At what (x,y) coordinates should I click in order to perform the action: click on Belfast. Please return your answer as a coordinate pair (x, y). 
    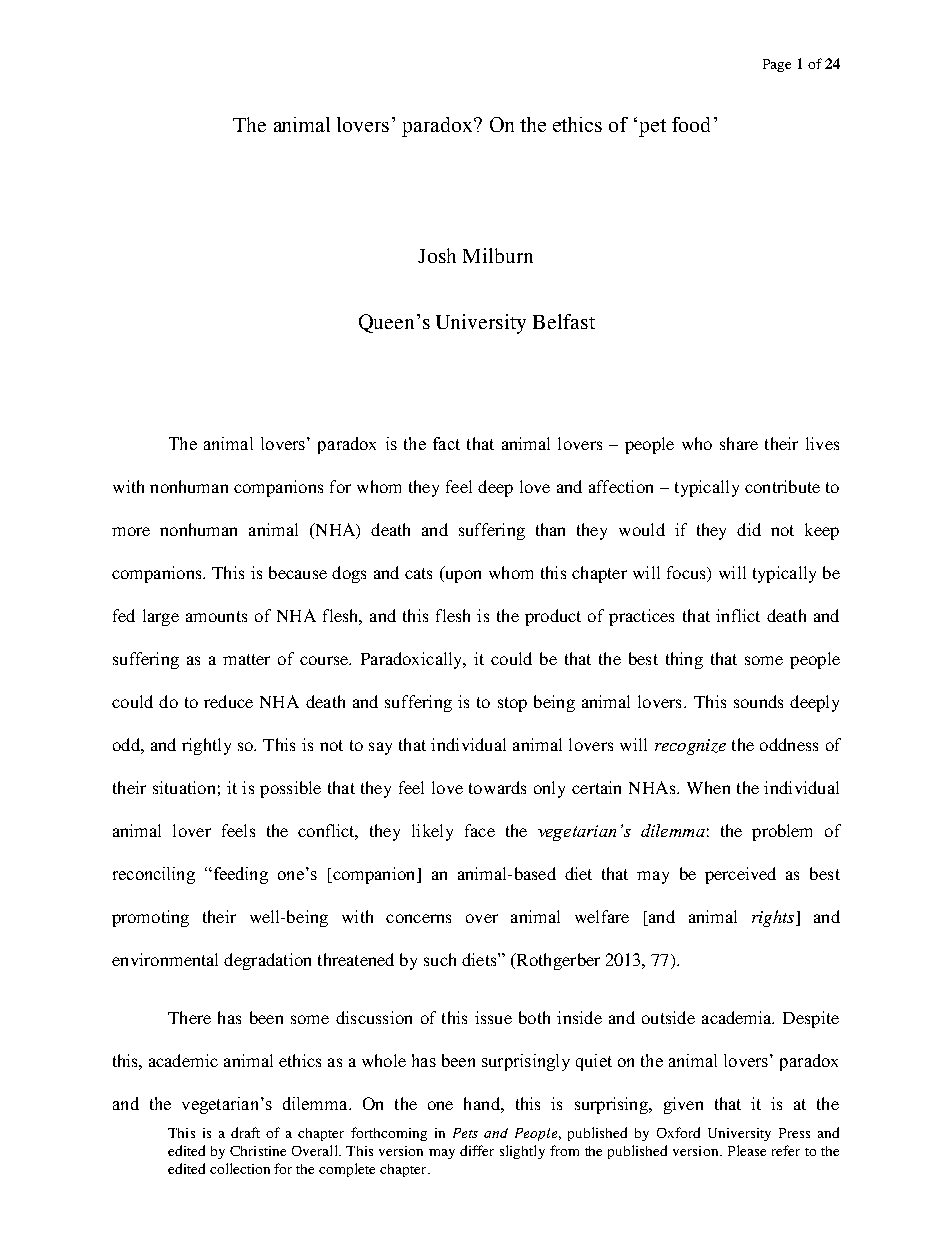
    Looking at the image, I should click on (564, 321).
